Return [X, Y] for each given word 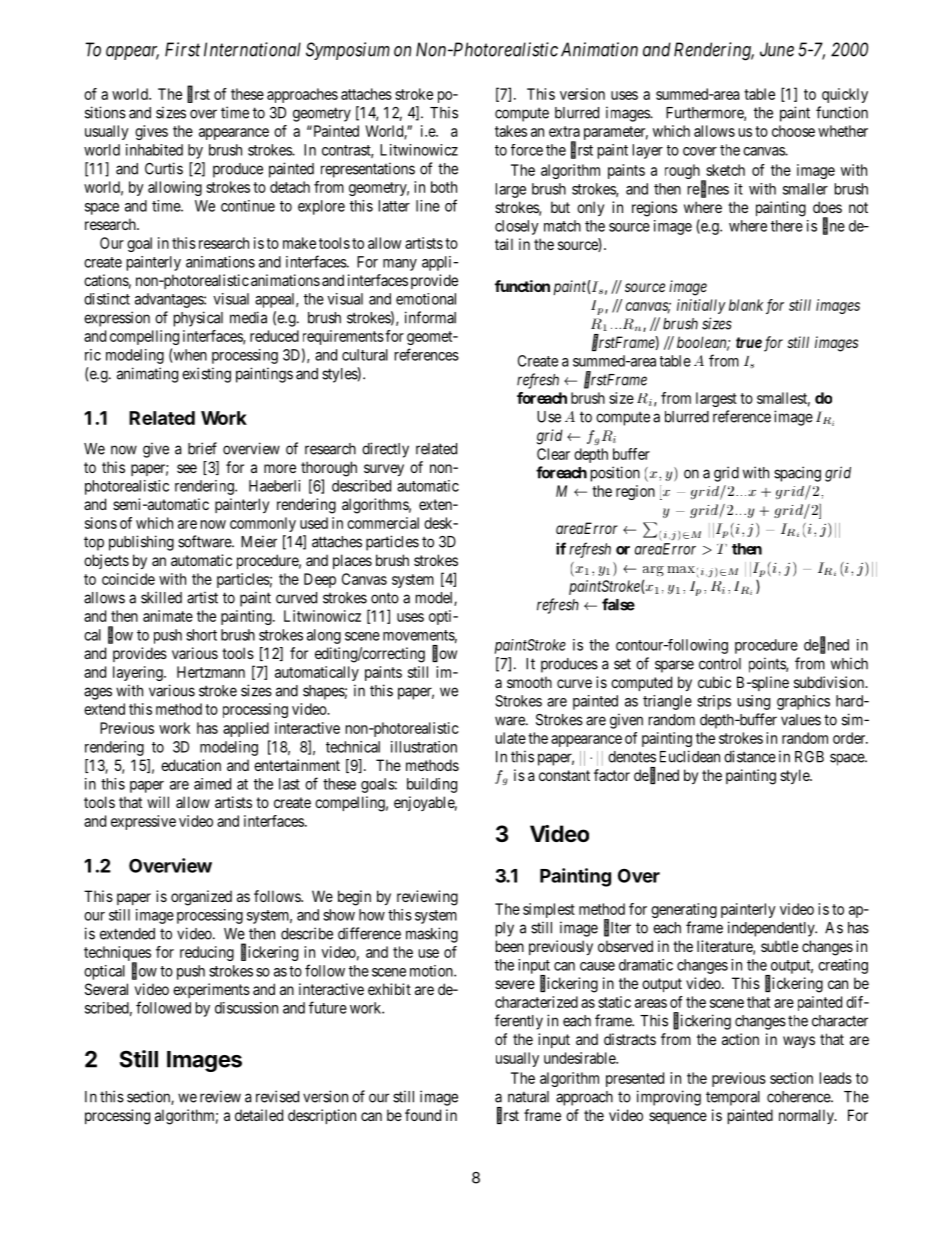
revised [277, 1096]
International [252, 49]
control [720, 664]
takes [511, 131]
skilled [161, 597]
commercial [383, 523]
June [777, 49]
